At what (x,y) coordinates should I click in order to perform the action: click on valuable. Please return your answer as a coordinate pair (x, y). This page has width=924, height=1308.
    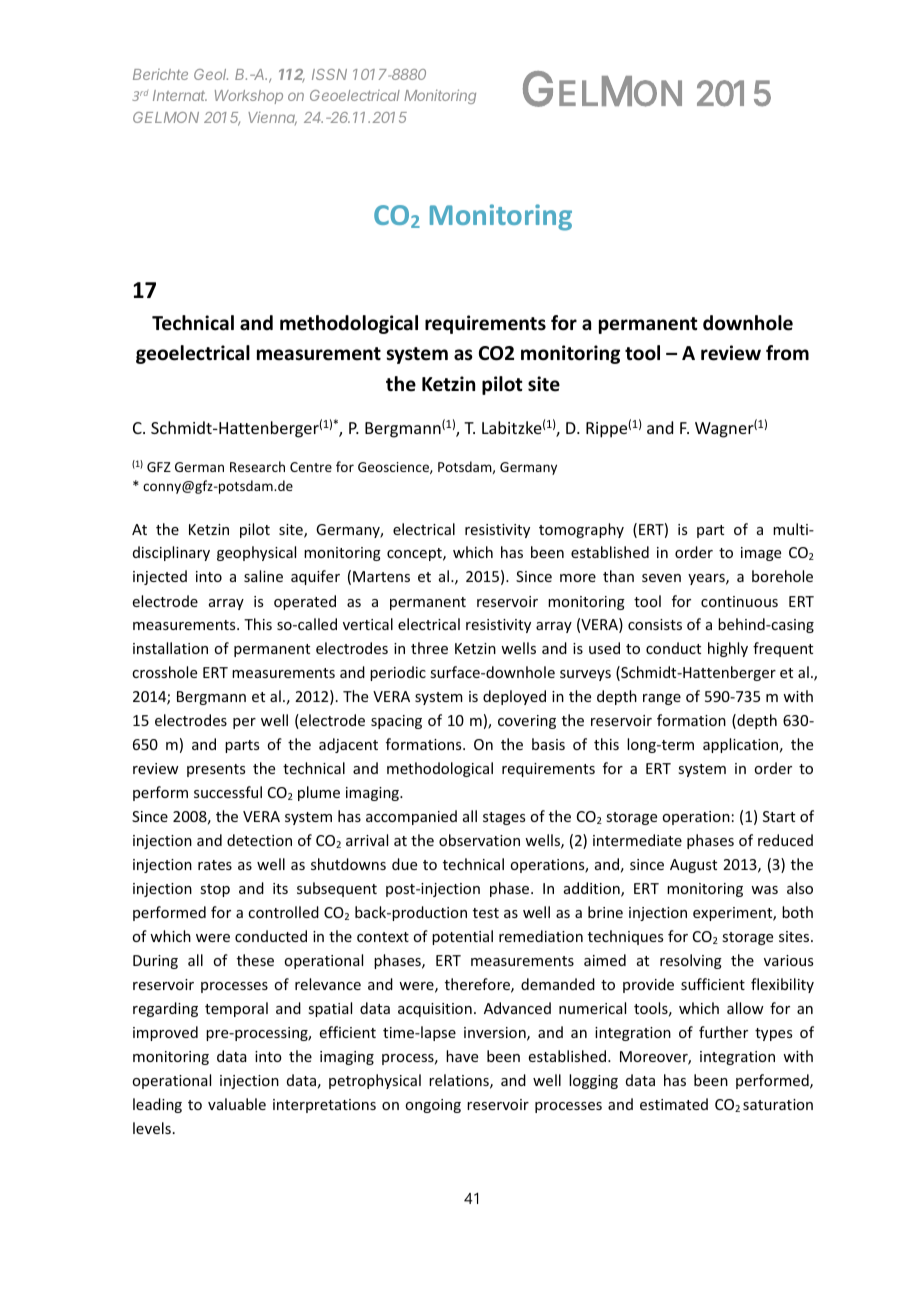
    Looking at the image, I should click on (237, 1104).
